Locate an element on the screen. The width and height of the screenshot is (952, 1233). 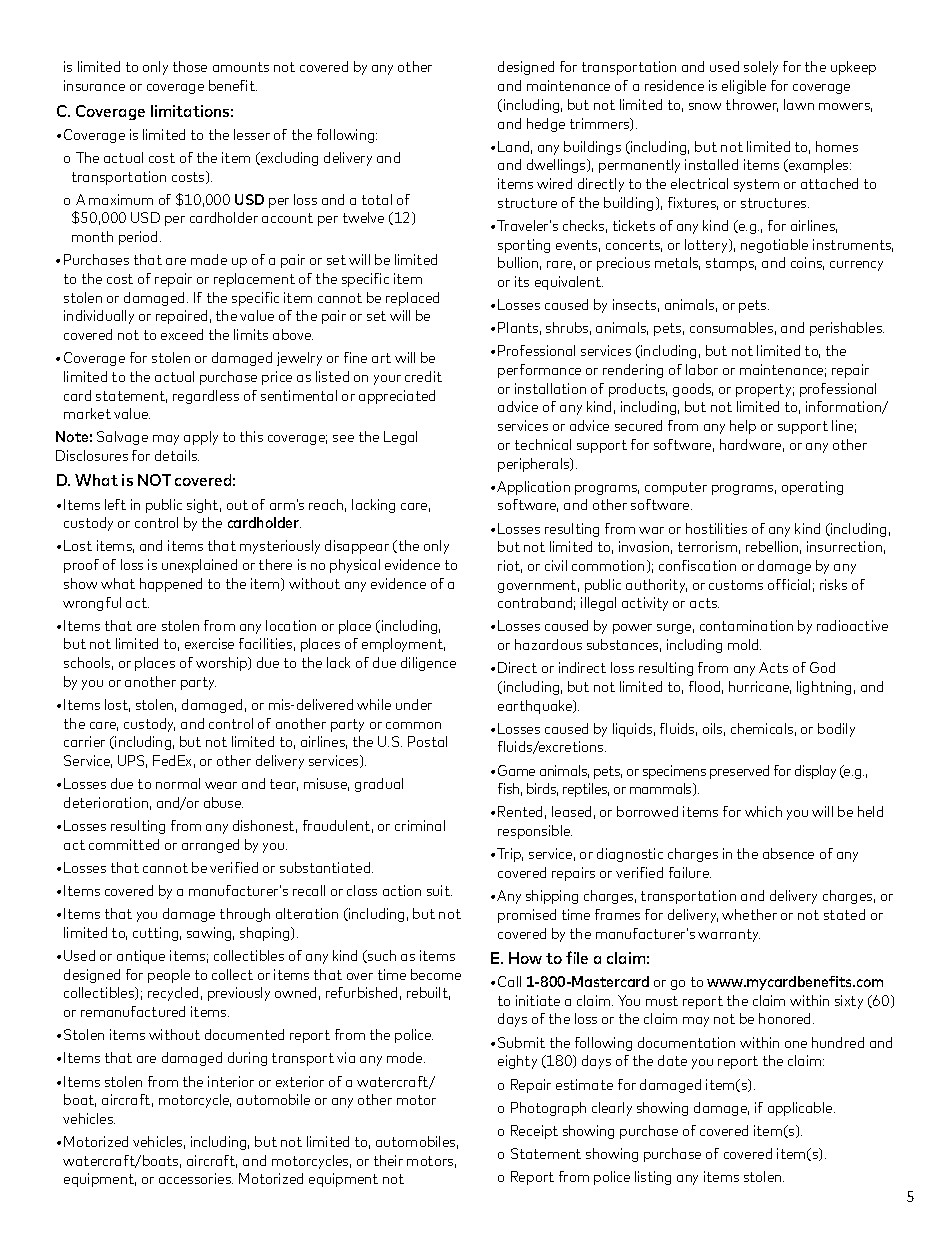
hedge is located at coordinates (546, 125).
